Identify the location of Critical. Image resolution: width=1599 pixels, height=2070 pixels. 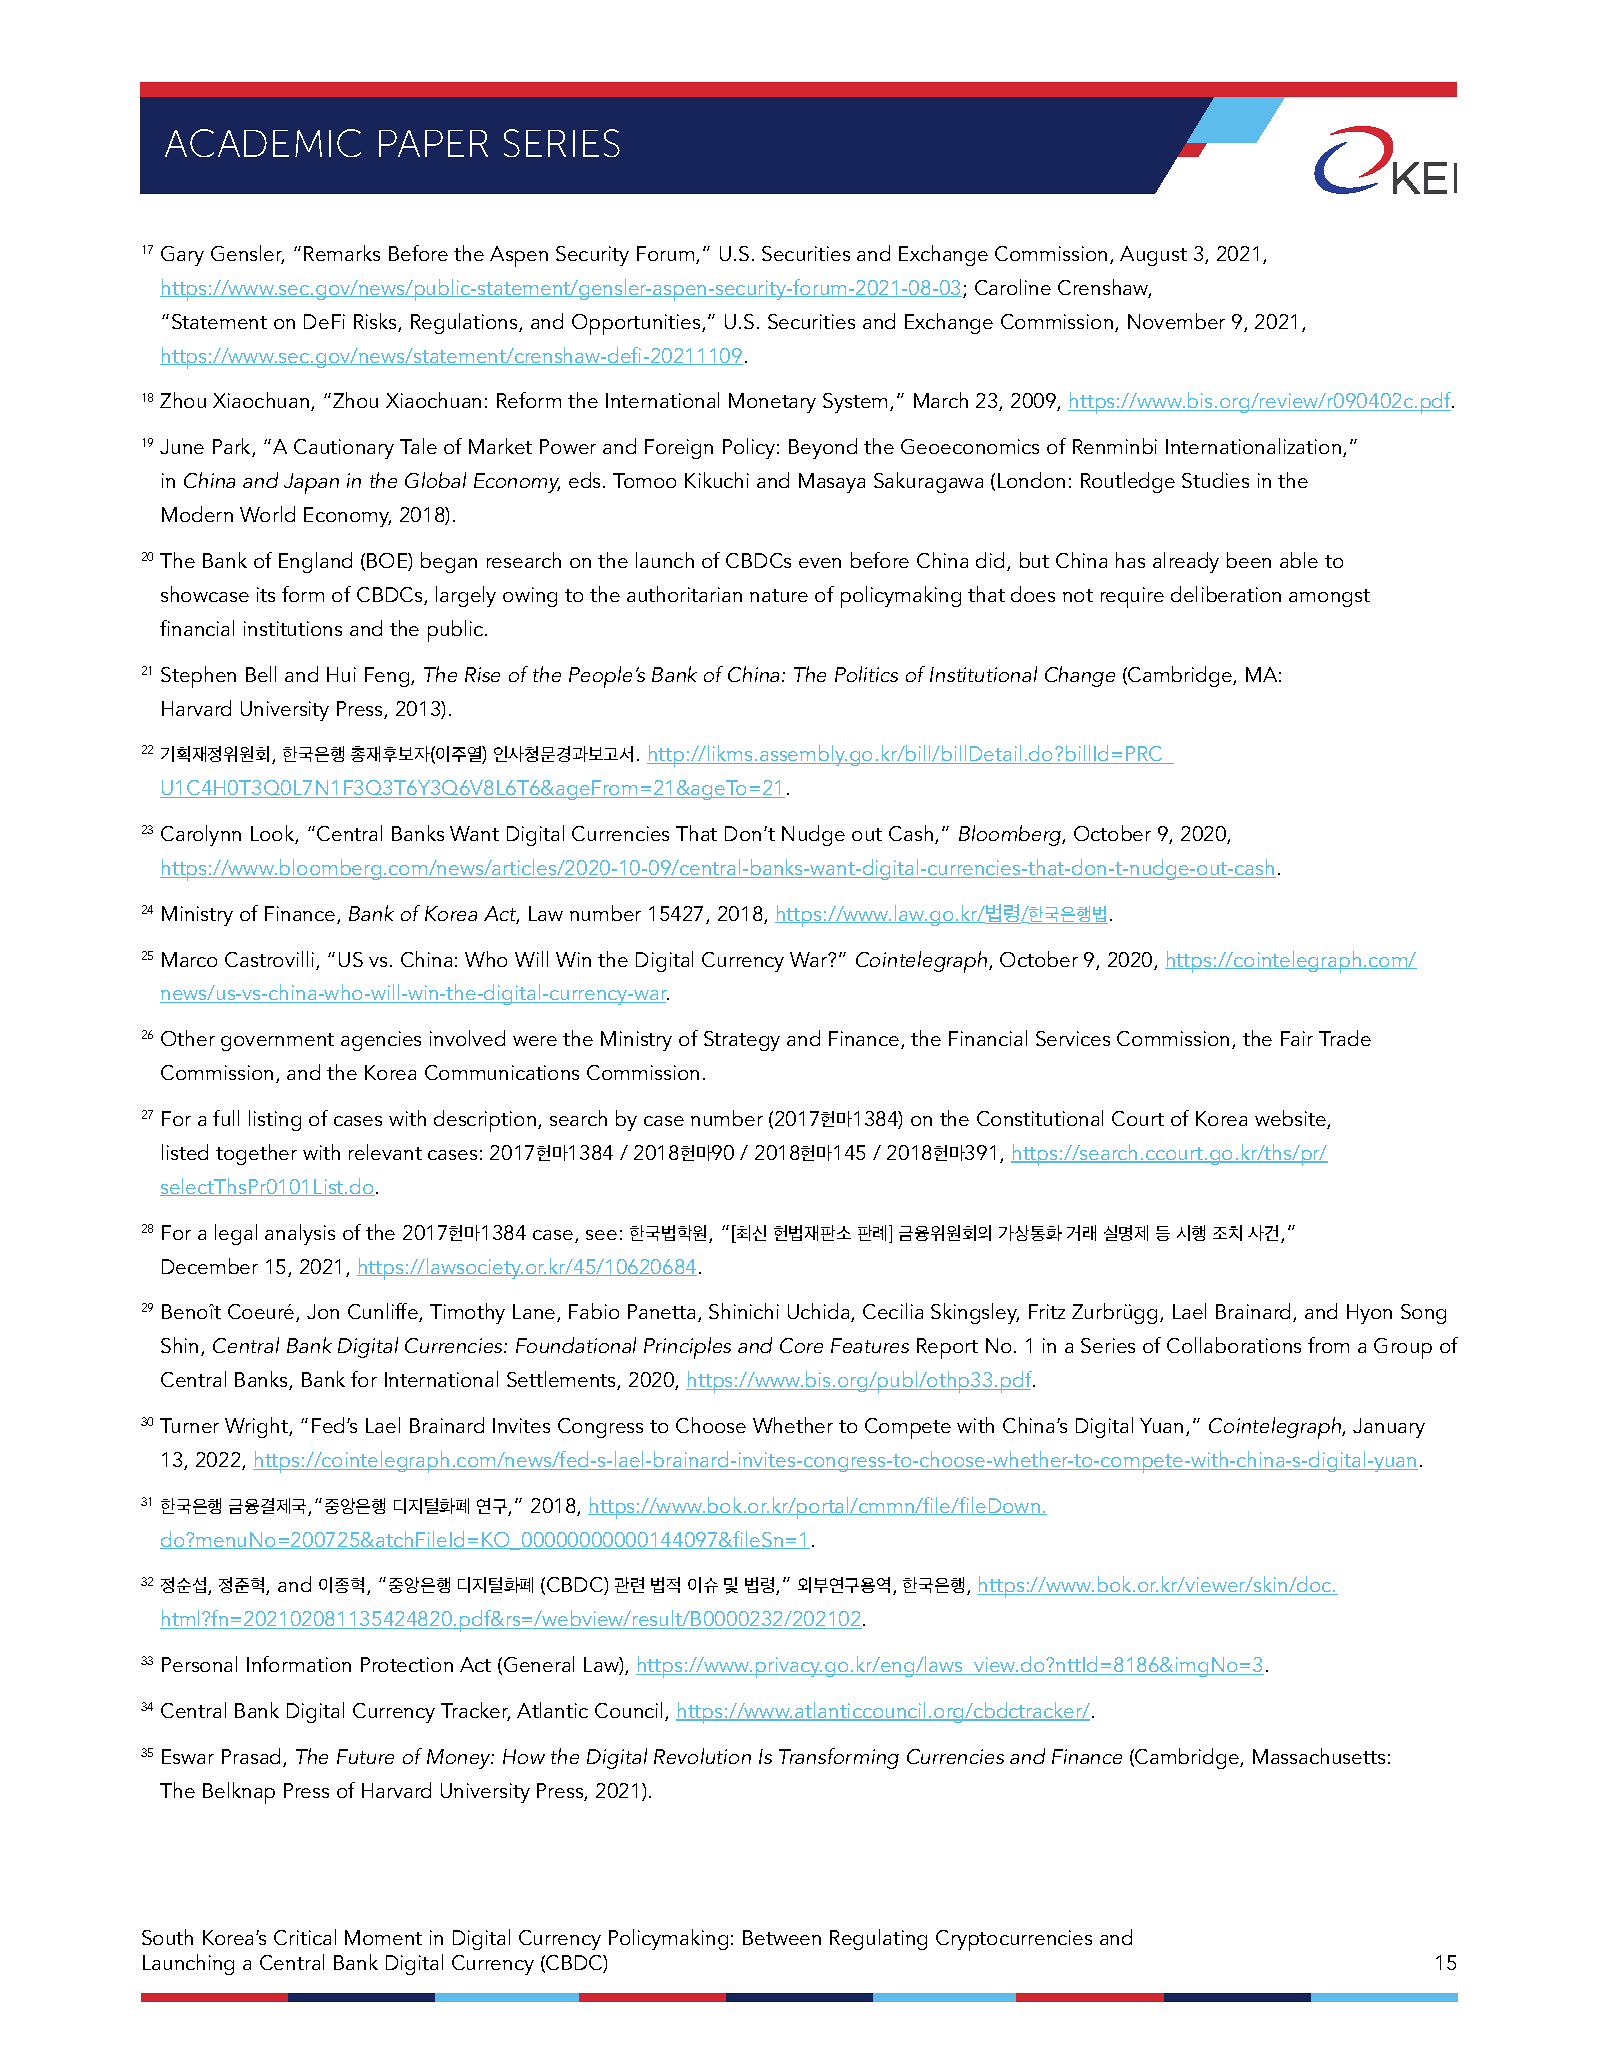
(305, 1937).
